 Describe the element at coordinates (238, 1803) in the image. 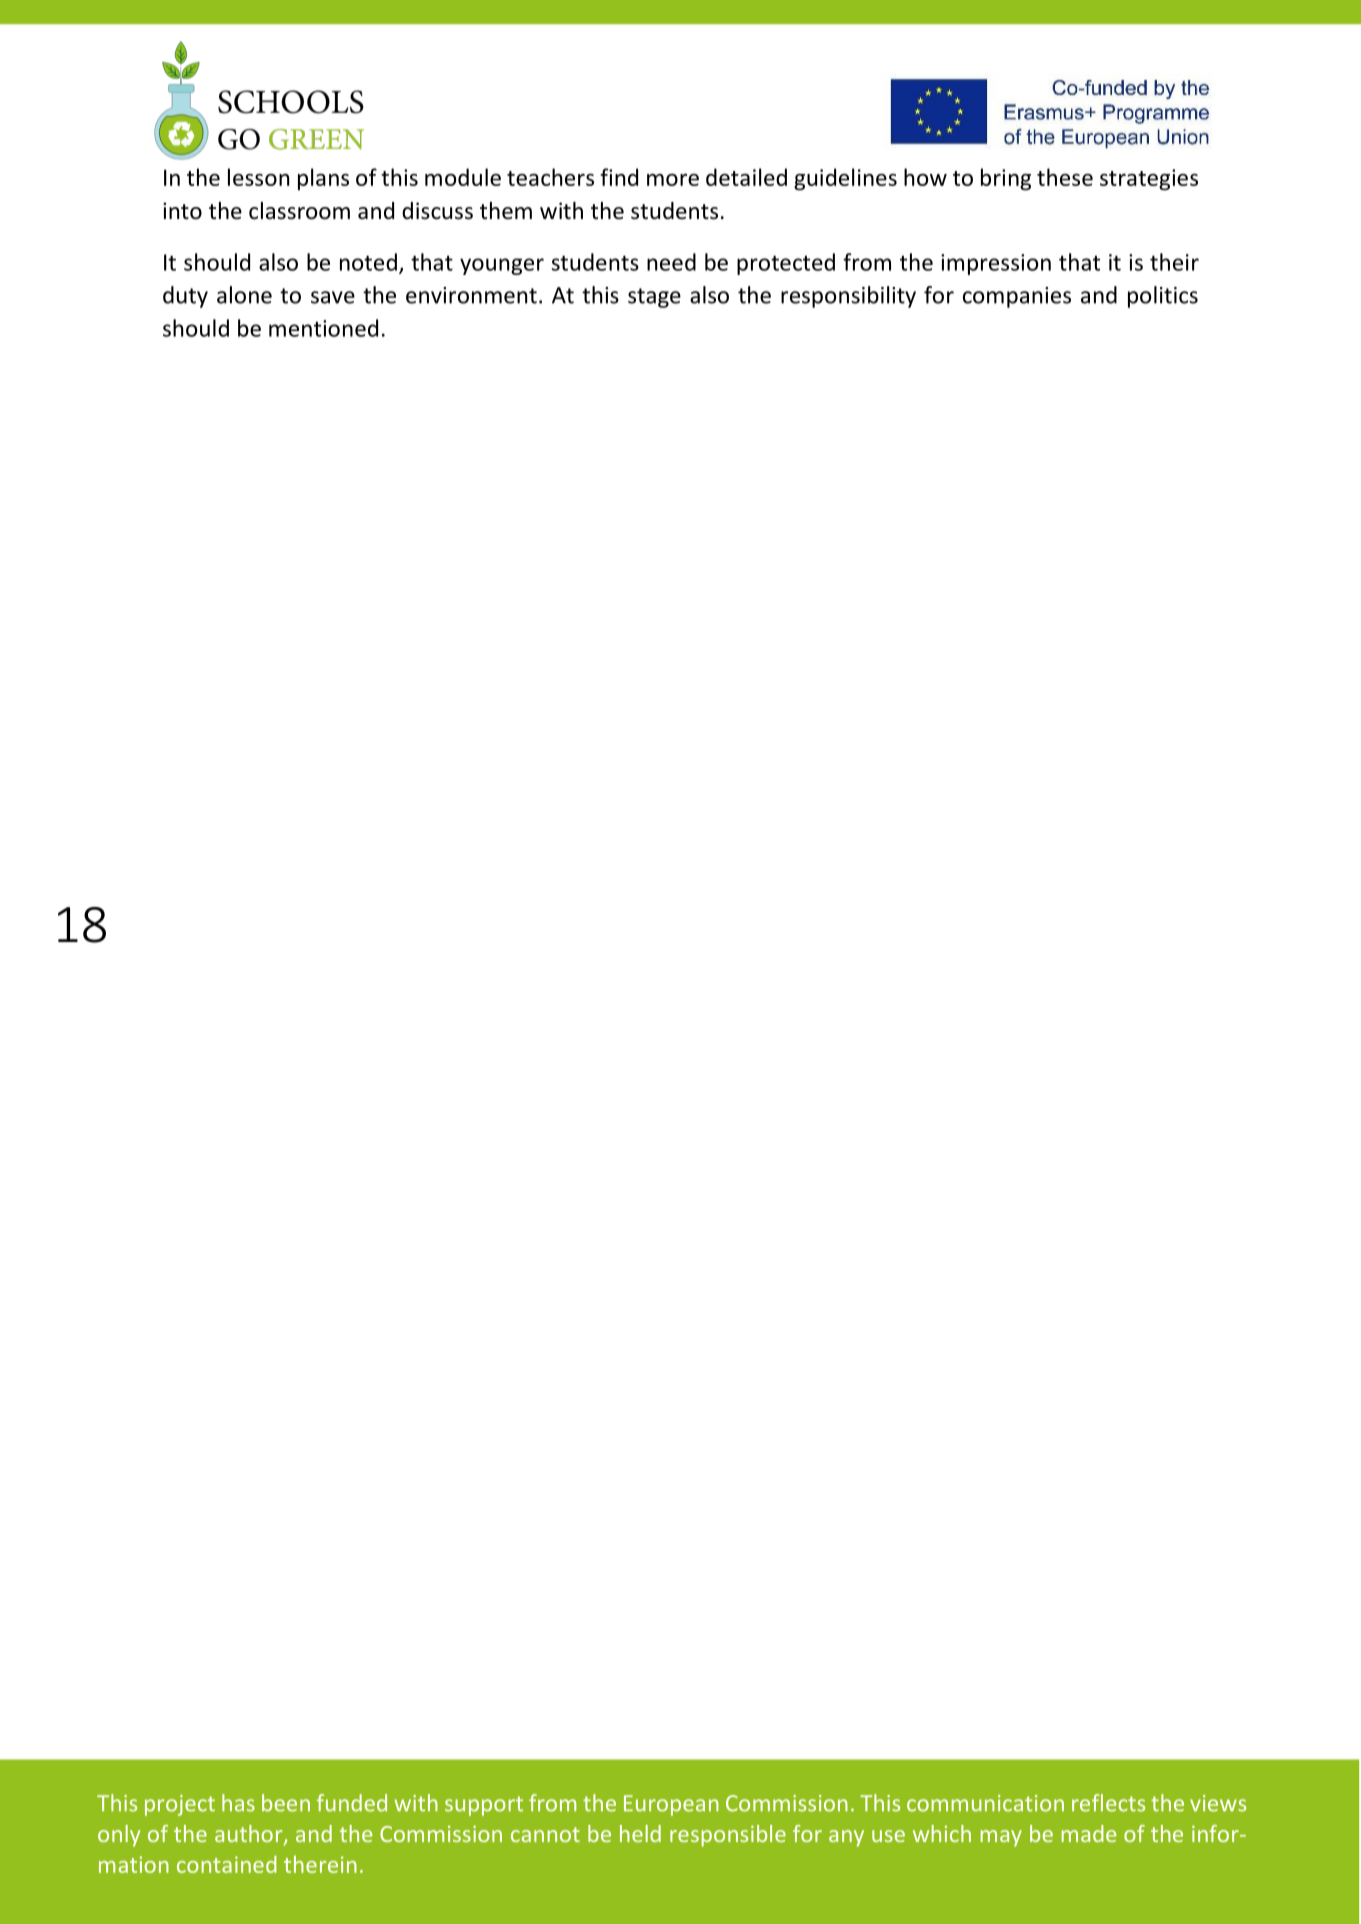

I see `has` at that location.
